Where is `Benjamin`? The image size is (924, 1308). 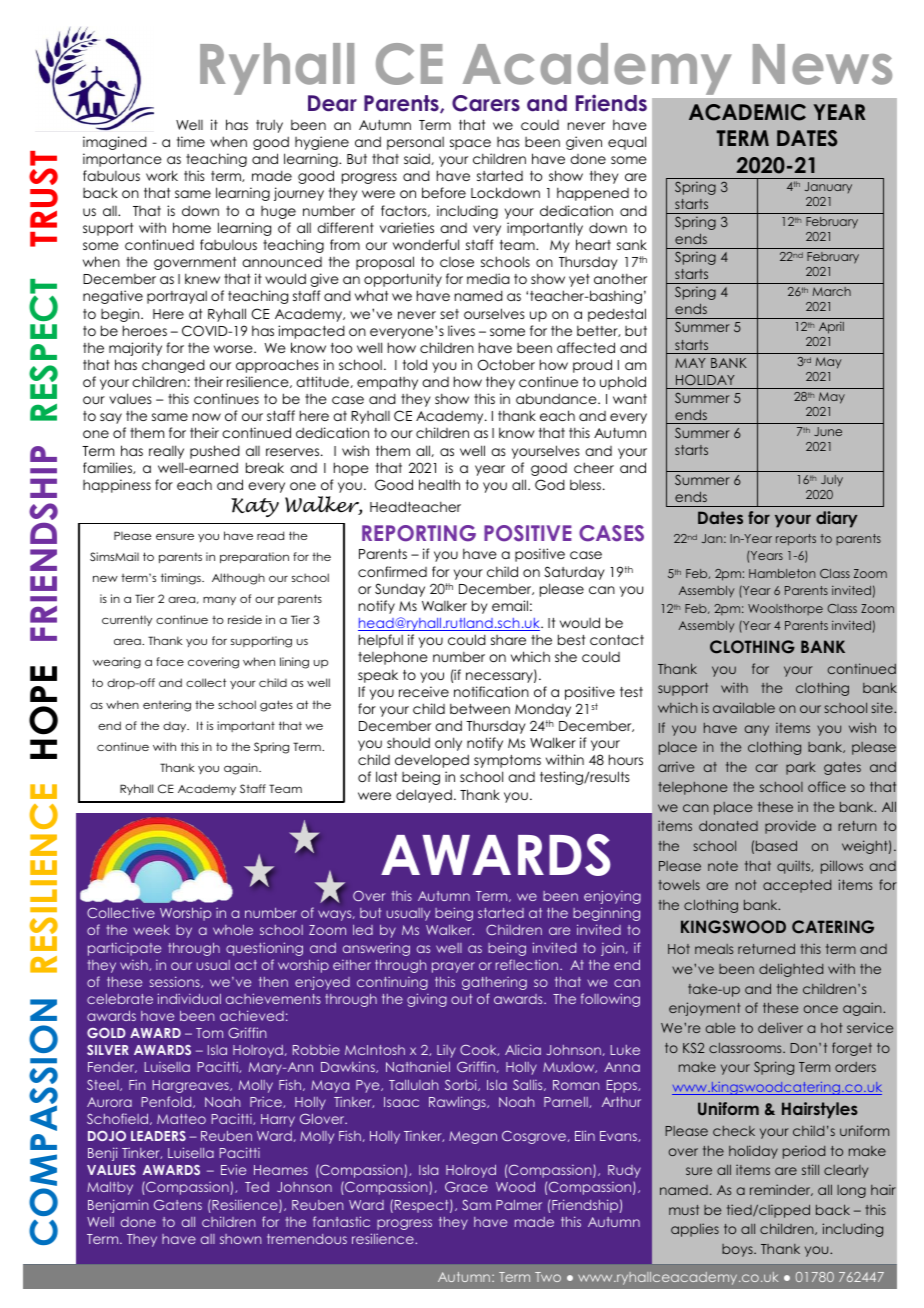
Benjamin is located at coordinates (118, 1206).
